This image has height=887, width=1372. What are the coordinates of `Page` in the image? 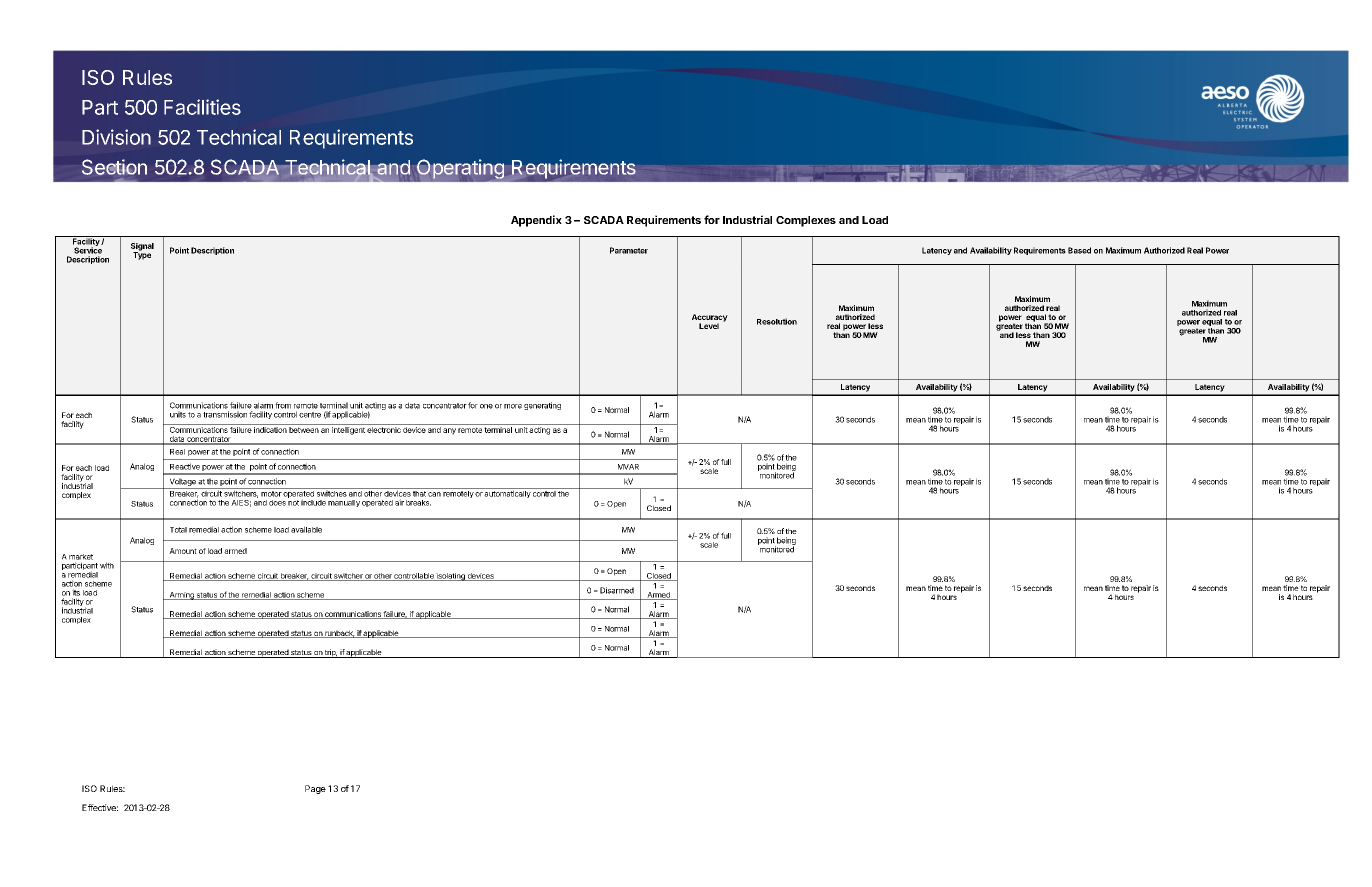 It's located at (315, 789).
